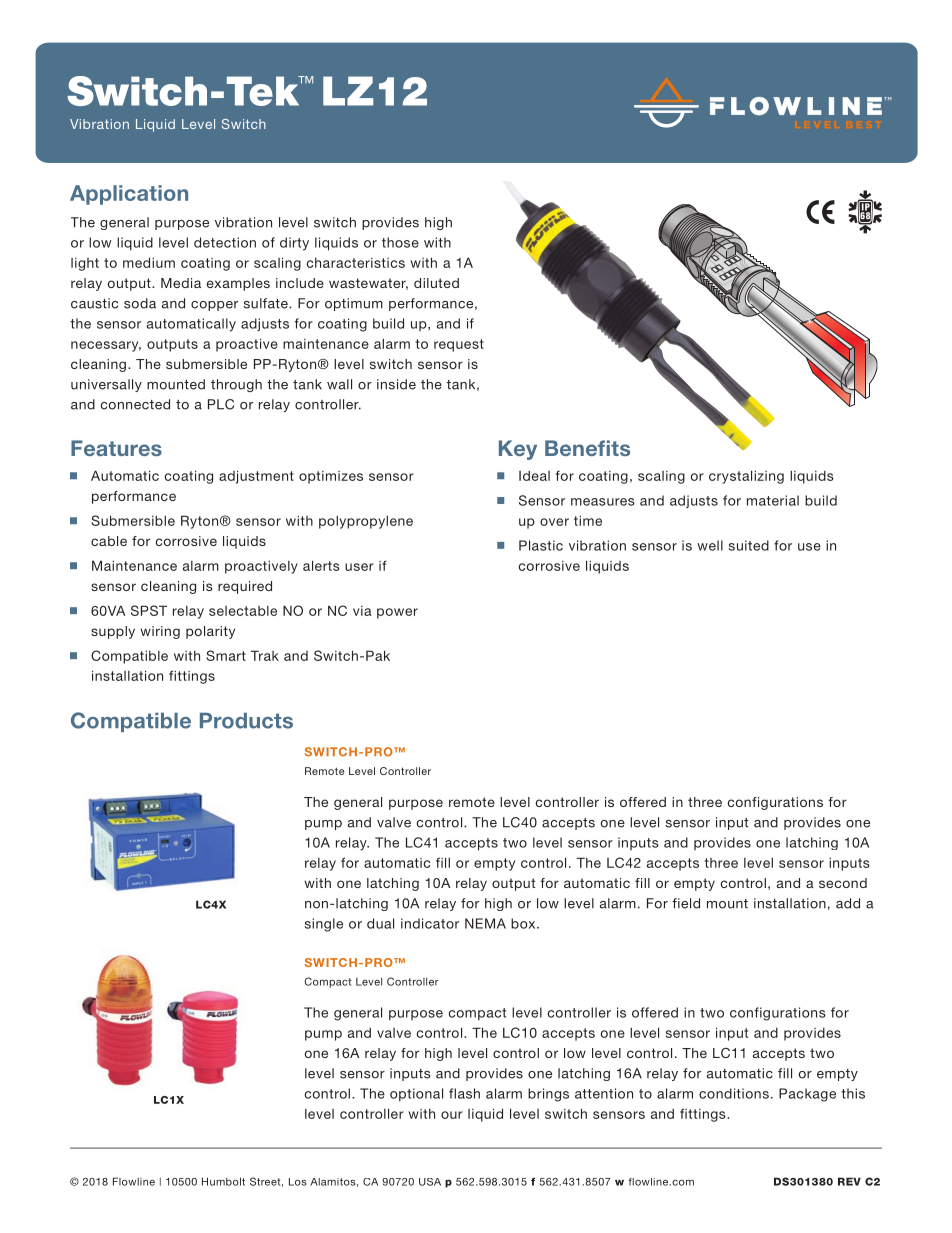 Image resolution: width=952 pixels, height=1233 pixels. Describe the element at coordinates (226, 655) in the image. I see `Smart` at that location.
